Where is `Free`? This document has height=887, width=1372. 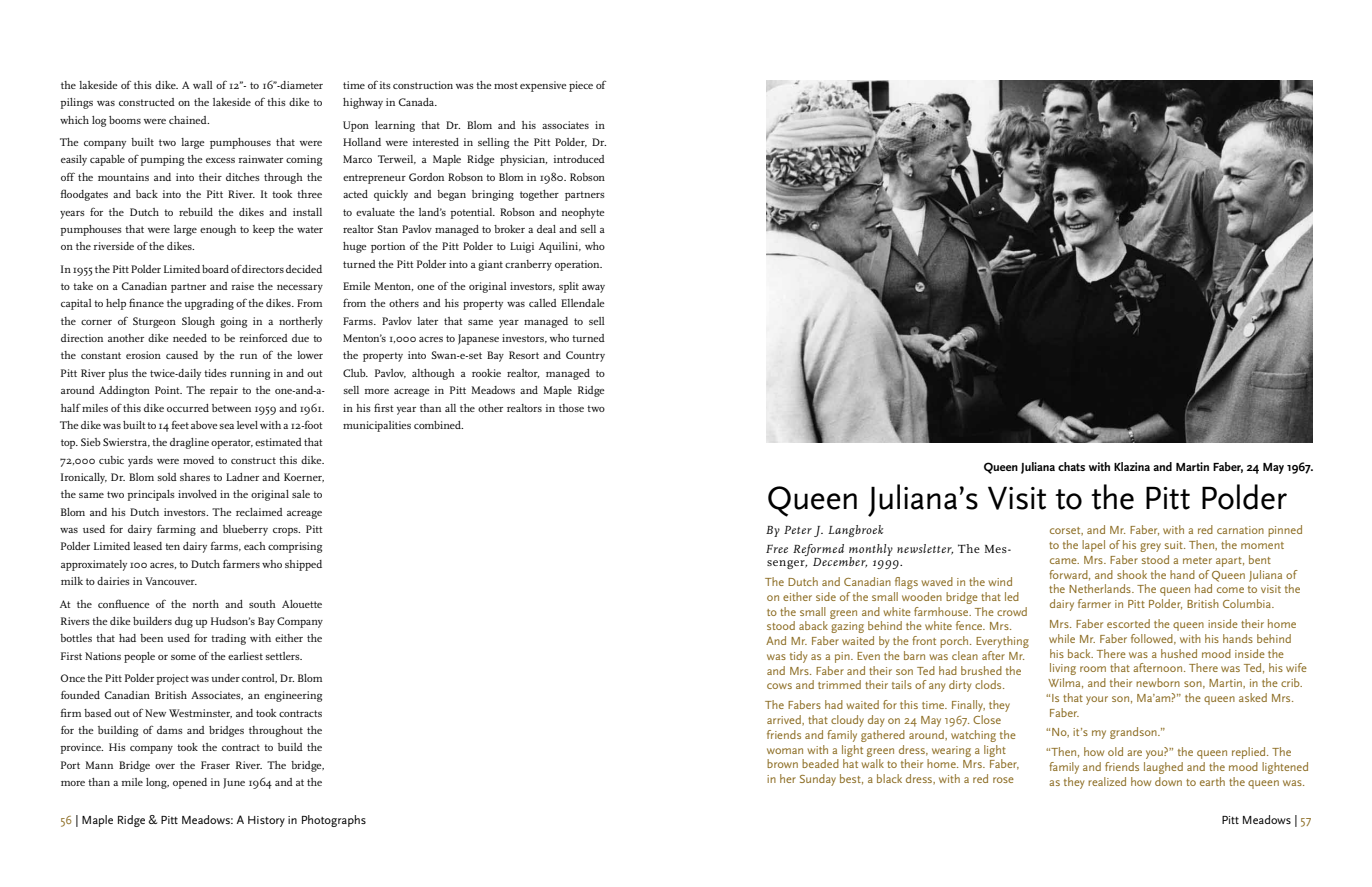 Free is located at coordinates (777, 548).
